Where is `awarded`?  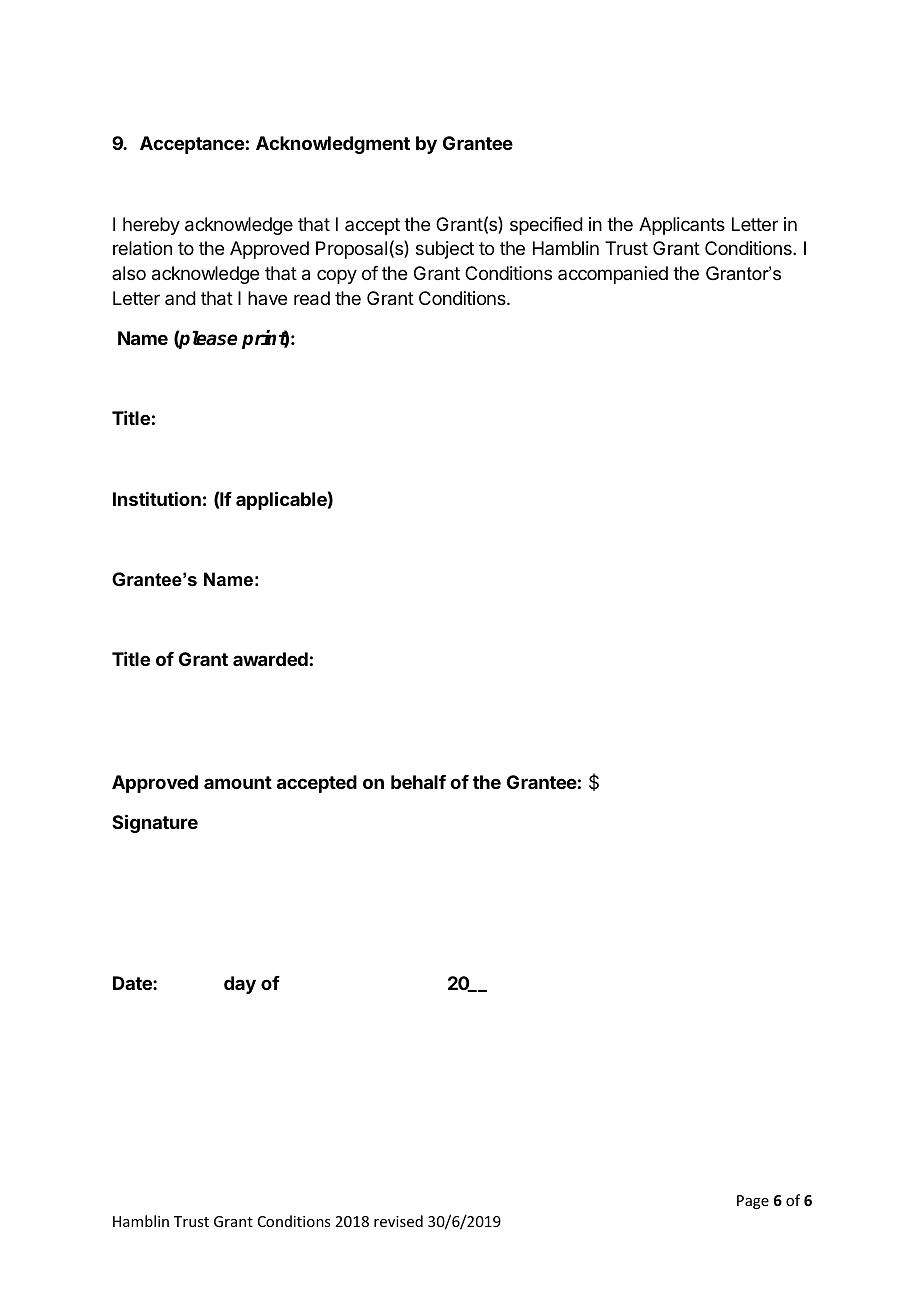
awarded is located at coordinates (270, 659).
